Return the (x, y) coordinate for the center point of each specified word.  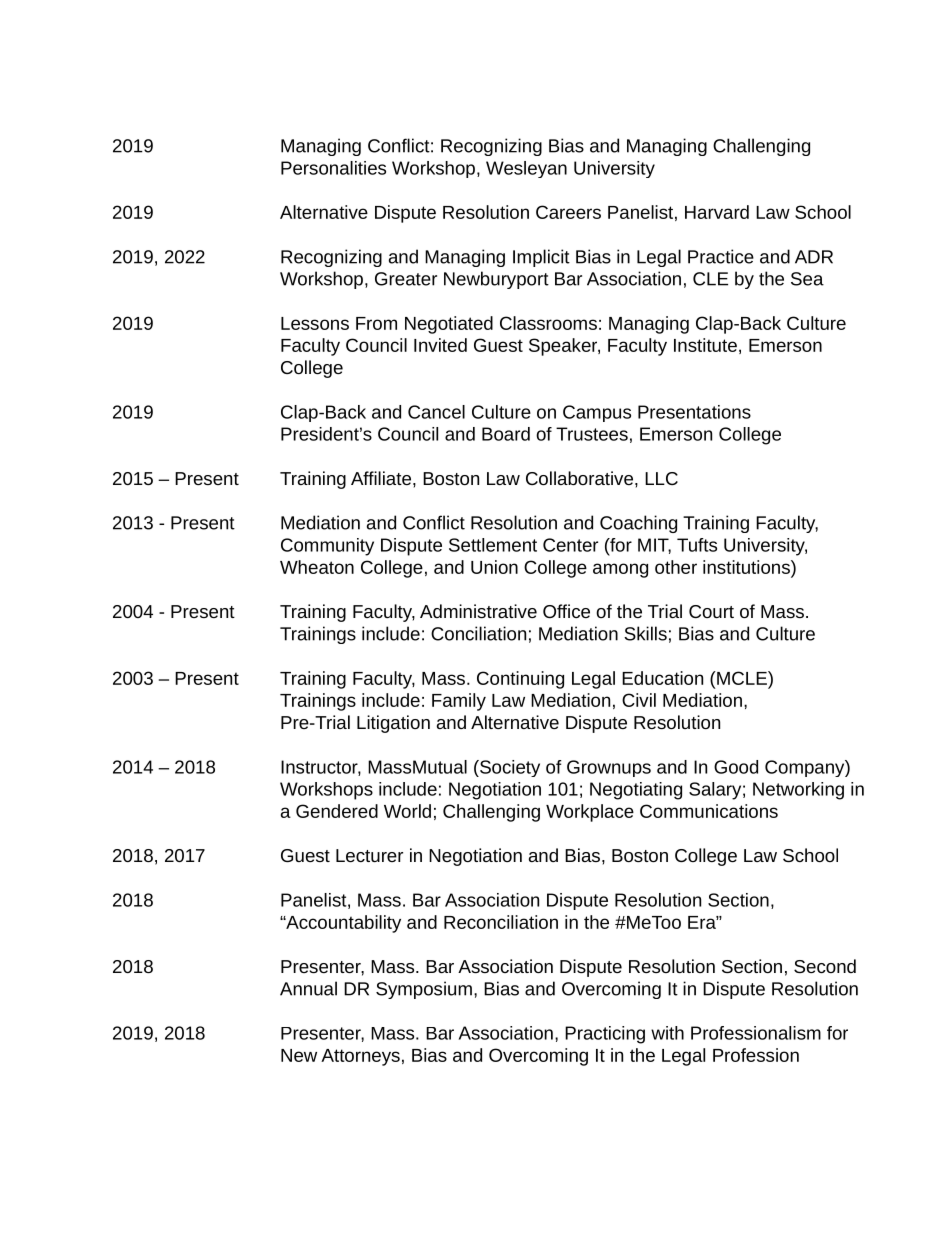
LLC (661, 478)
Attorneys (360, 1057)
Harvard (717, 212)
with (667, 1033)
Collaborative (579, 478)
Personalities (333, 168)
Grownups (609, 768)
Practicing (605, 1035)
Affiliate (381, 478)
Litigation (393, 724)
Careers (568, 212)
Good (736, 767)
